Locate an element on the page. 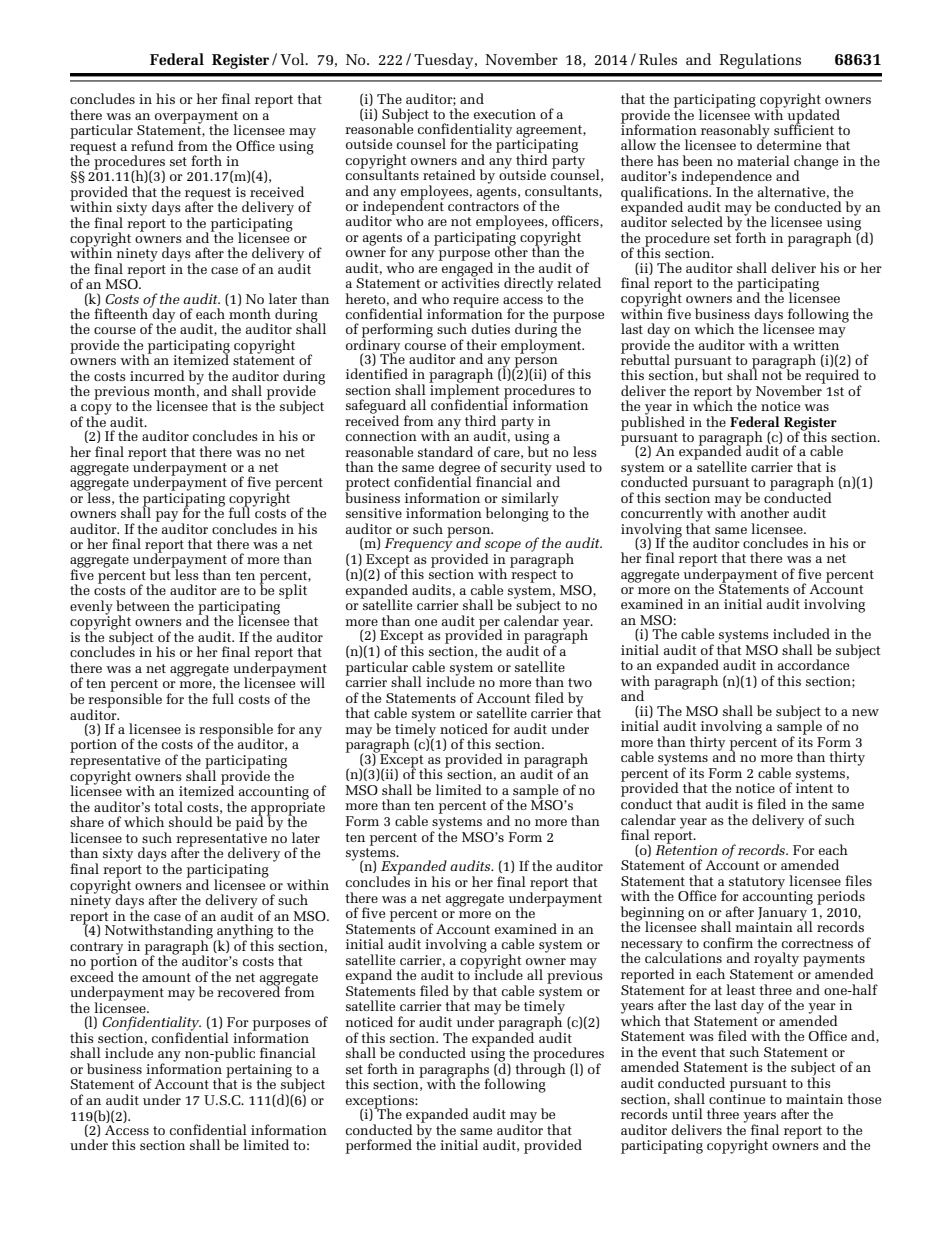 The width and height of the page is (952, 1233). appropriate is located at coordinates (288, 808).
